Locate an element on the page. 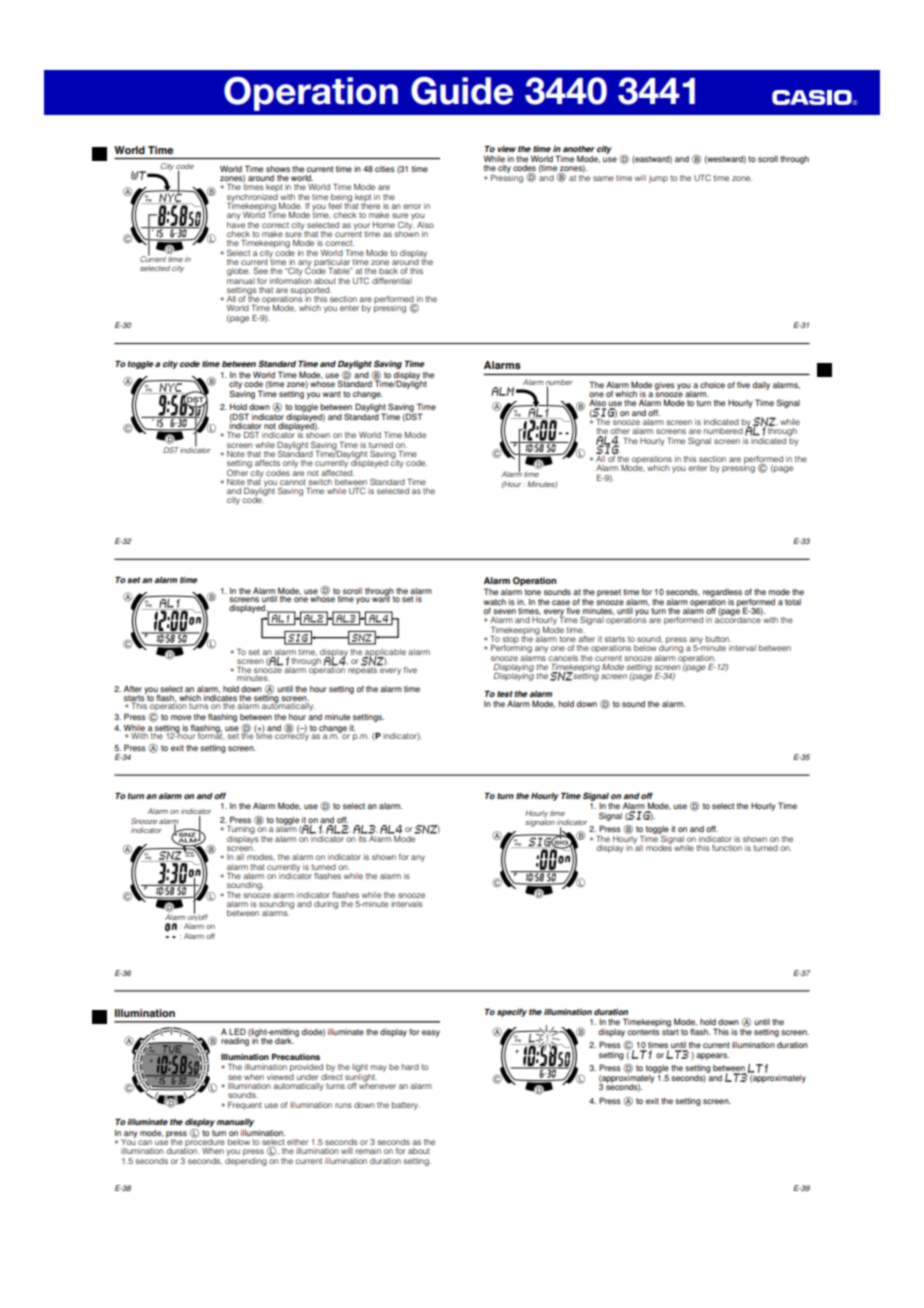  cannot is located at coordinates (293, 482).
